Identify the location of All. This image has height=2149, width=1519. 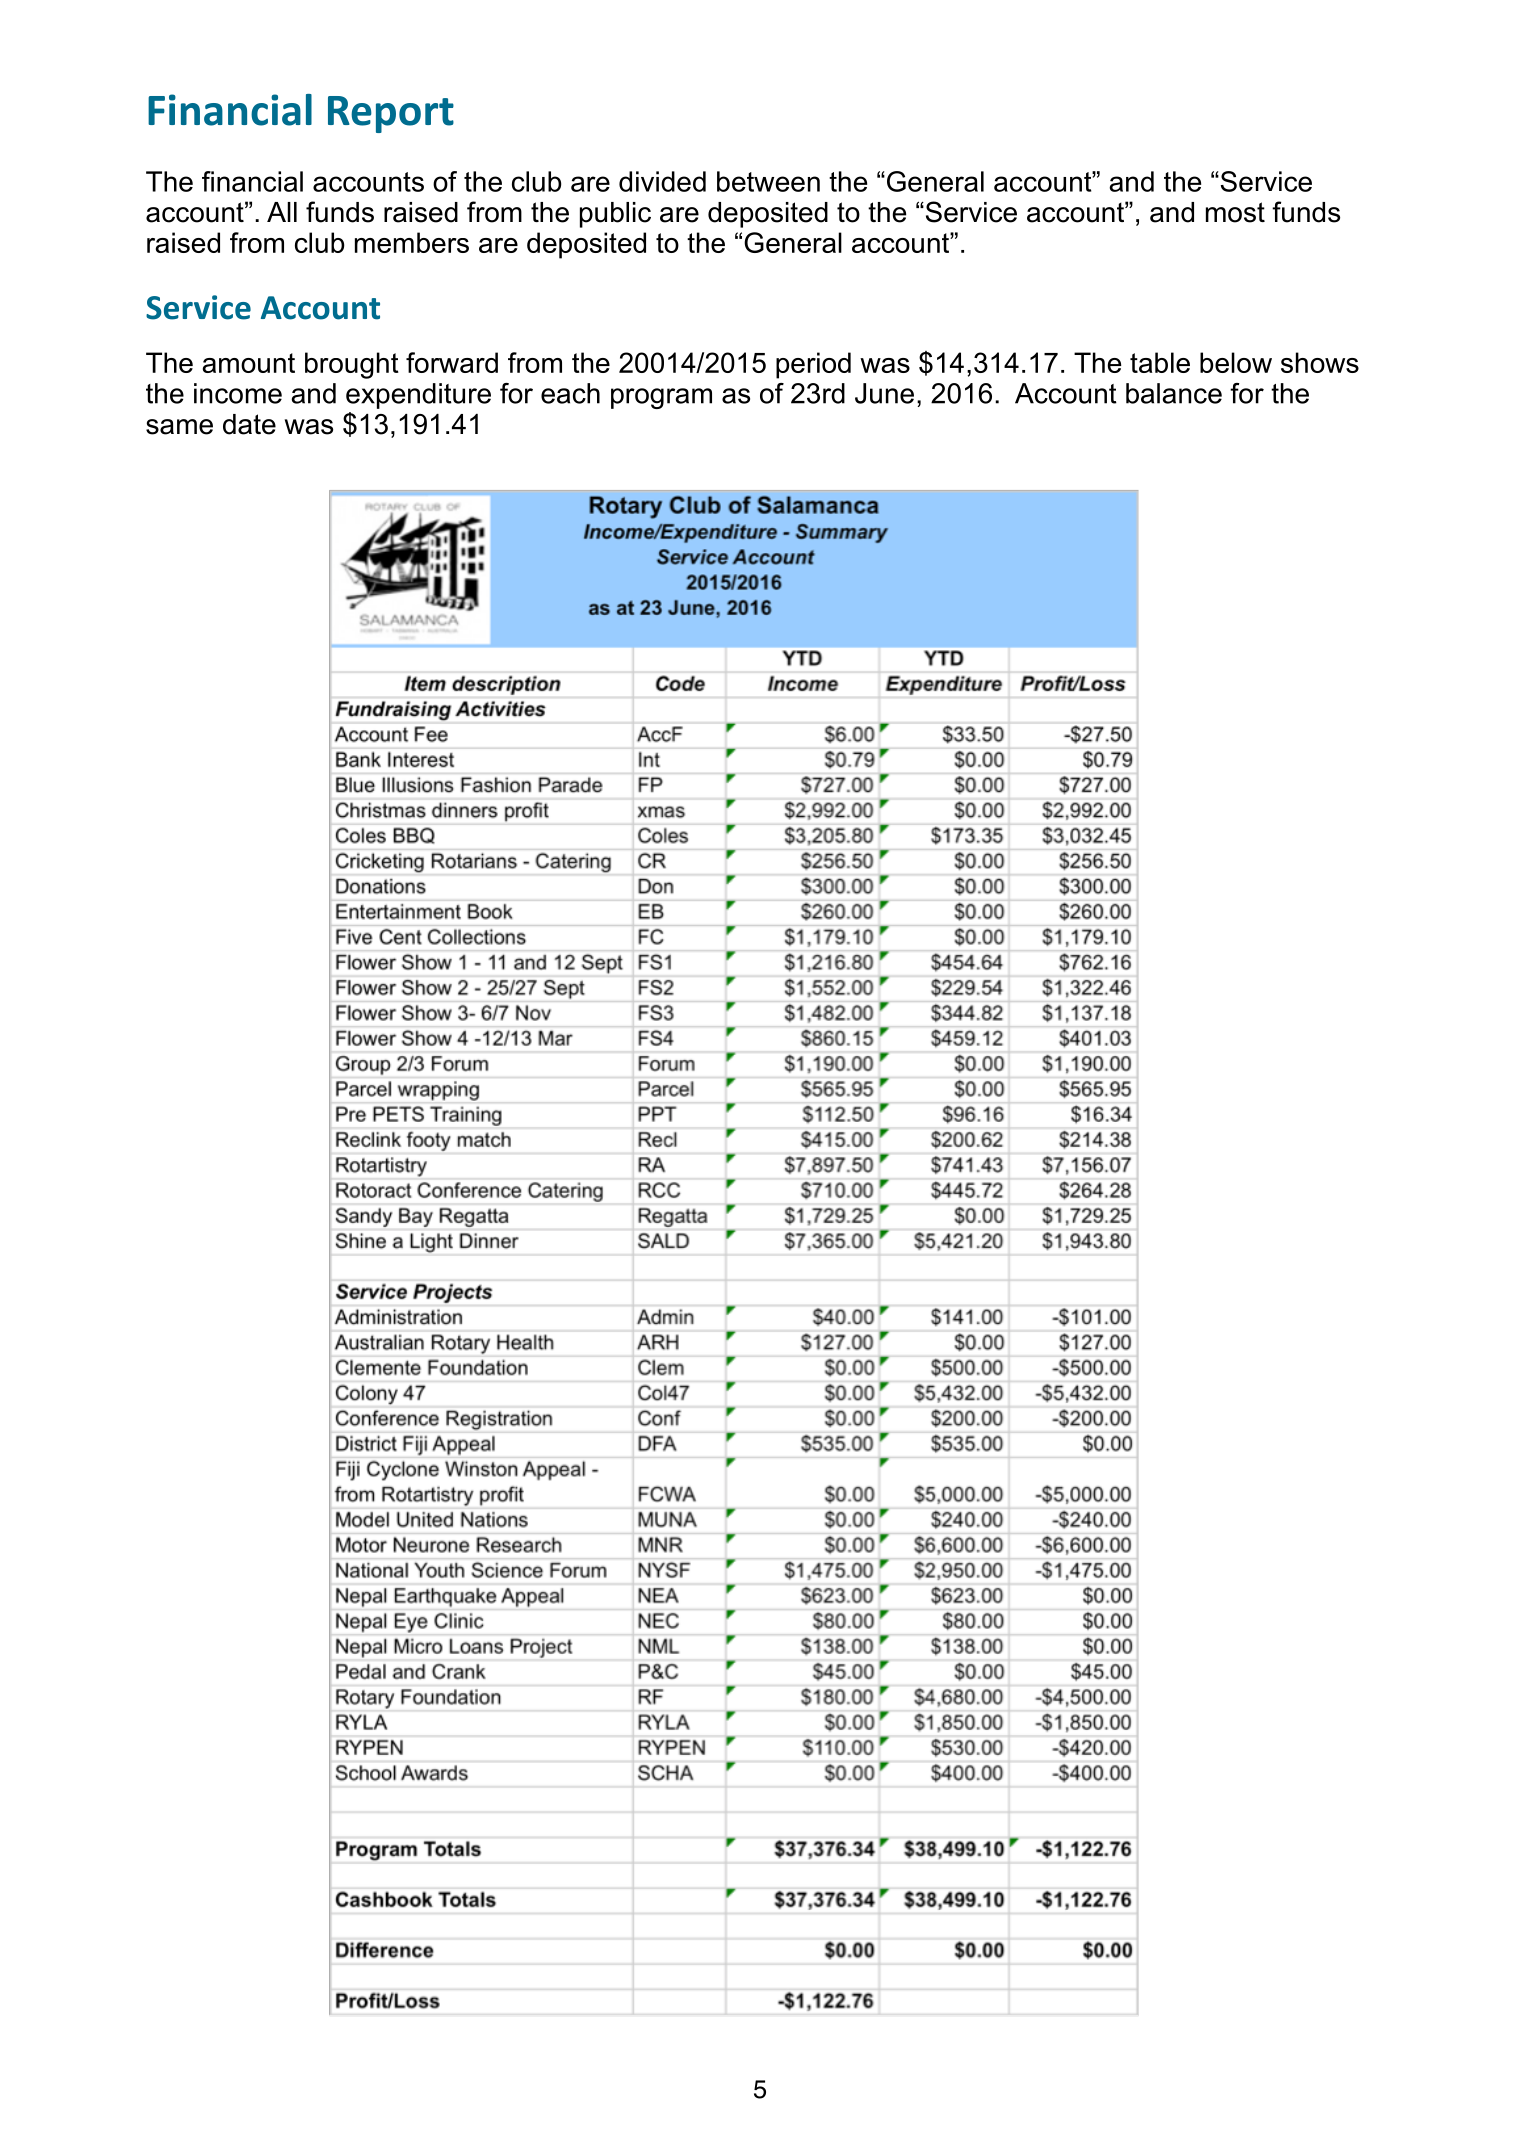
(282, 212).
